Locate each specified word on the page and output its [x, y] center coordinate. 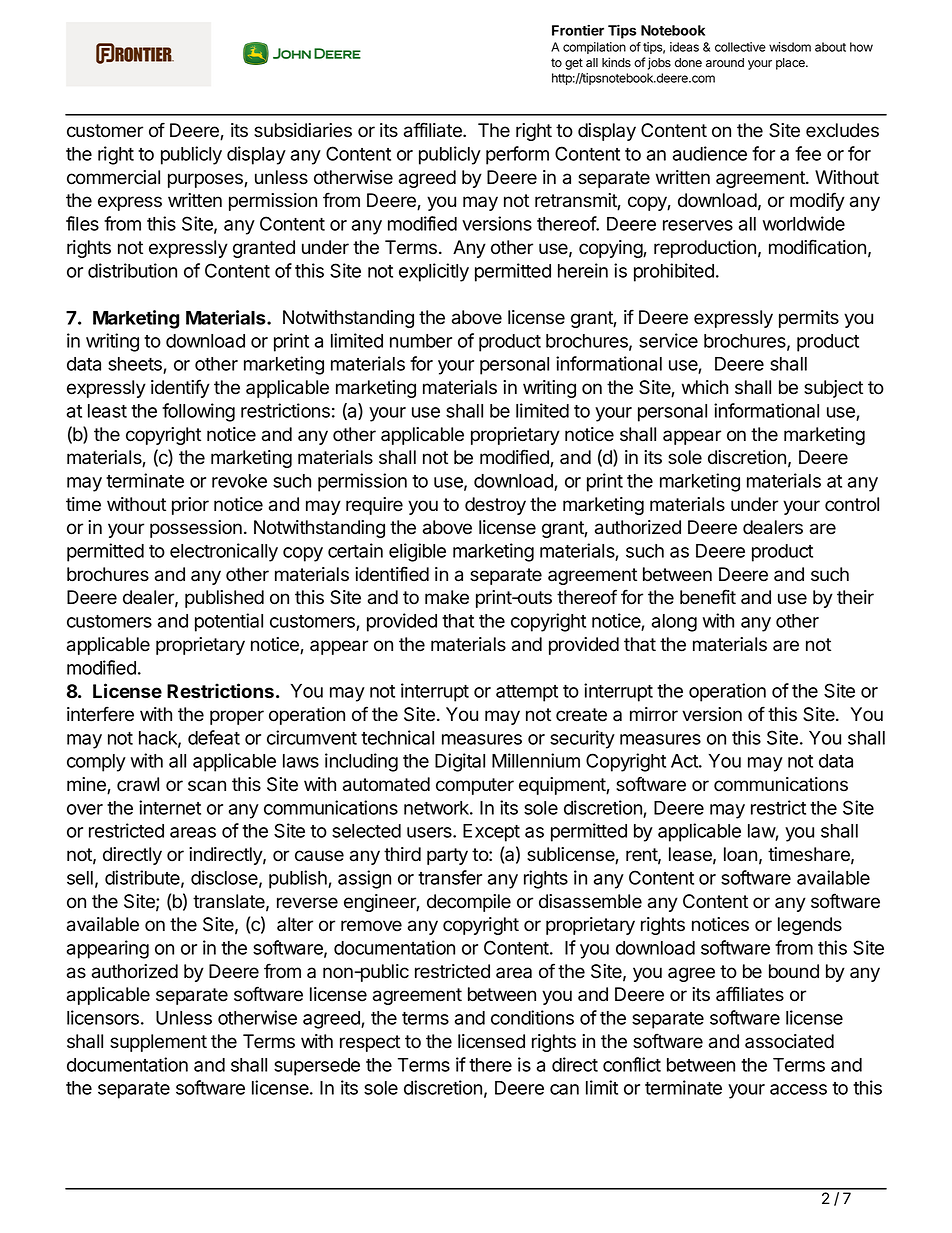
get [574, 64]
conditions [532, 1017]
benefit [708, 597]
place [791, 64]
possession [196, 529]
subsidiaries [303, 130]
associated [789, 1041]
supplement [158, 1043]
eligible [417, 552]
